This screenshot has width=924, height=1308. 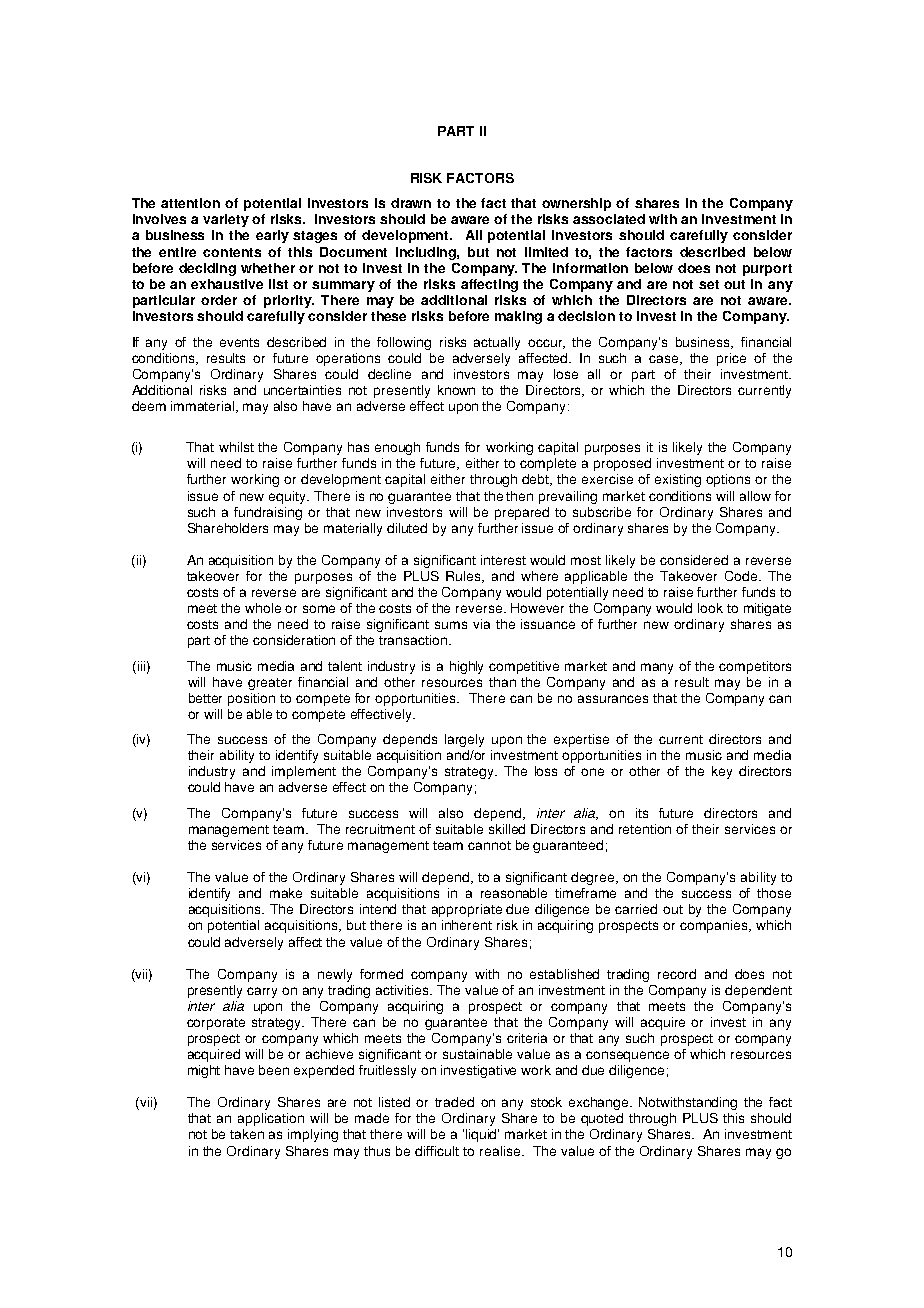 I want to click on variety, so click(x=226, y=220).
